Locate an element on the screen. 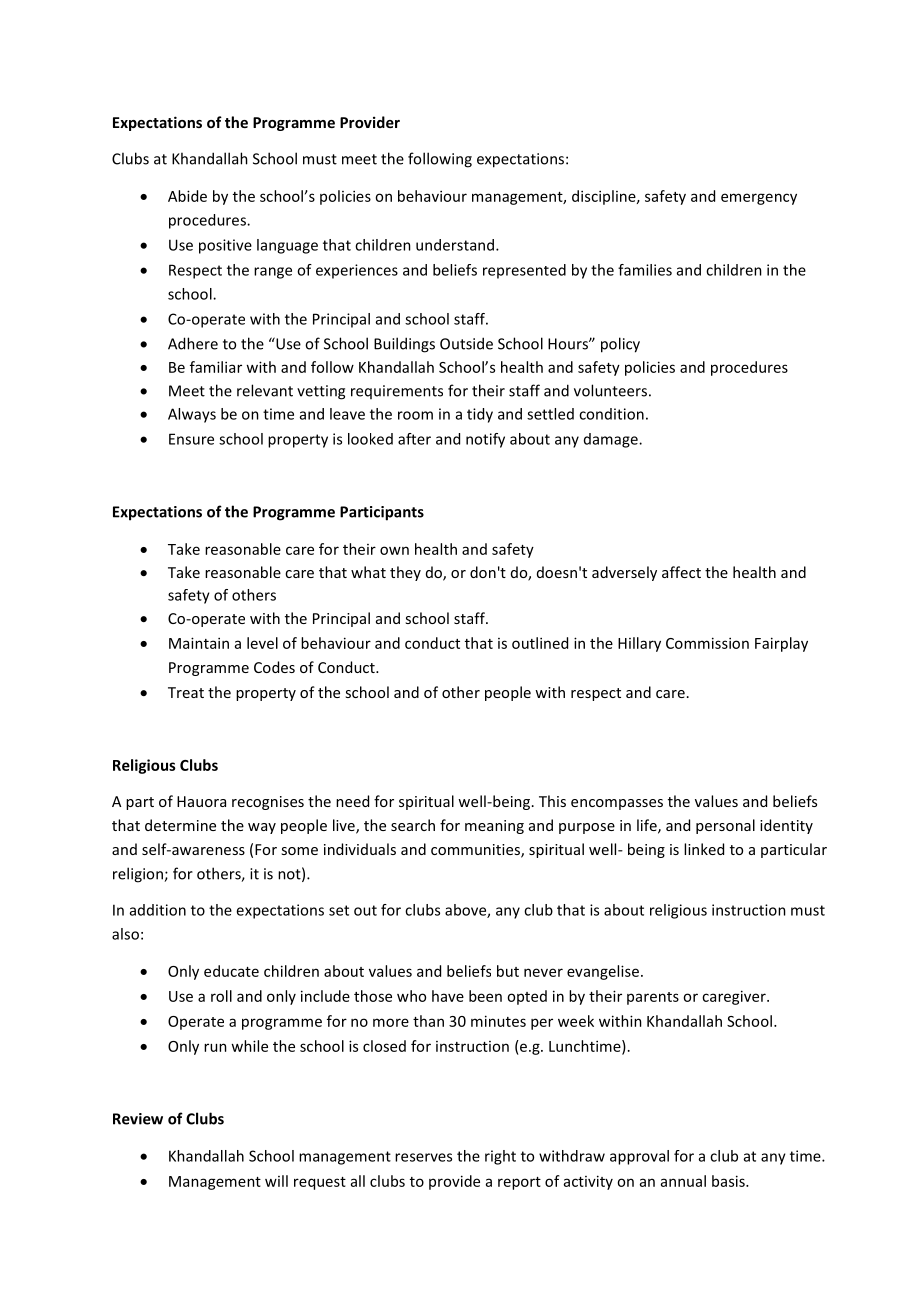 This screenshot has width=924, height=1308. addition is located at coordinates (158, 910).
